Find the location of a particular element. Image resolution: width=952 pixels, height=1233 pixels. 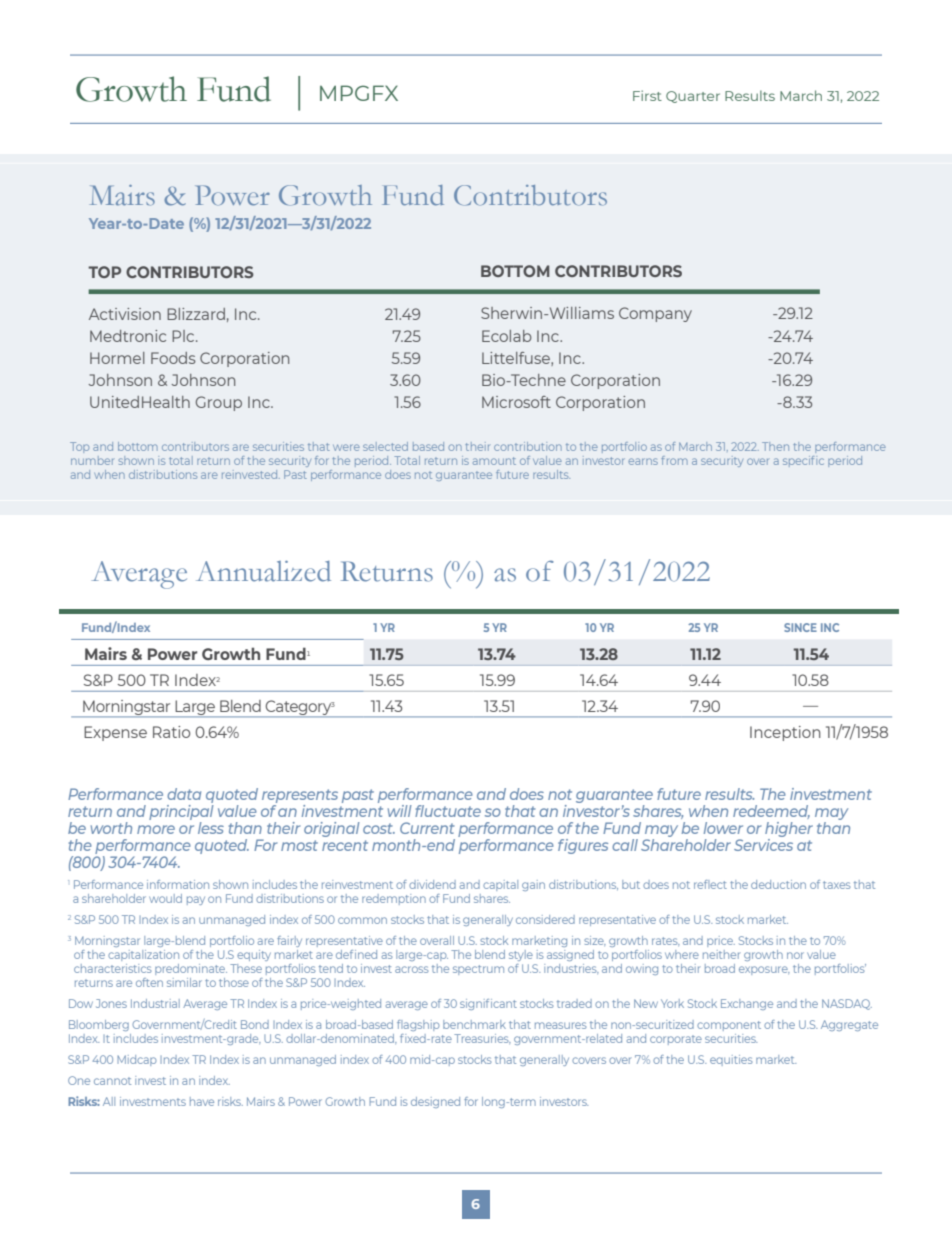

Annualized is located at coordinates (263, 571).
